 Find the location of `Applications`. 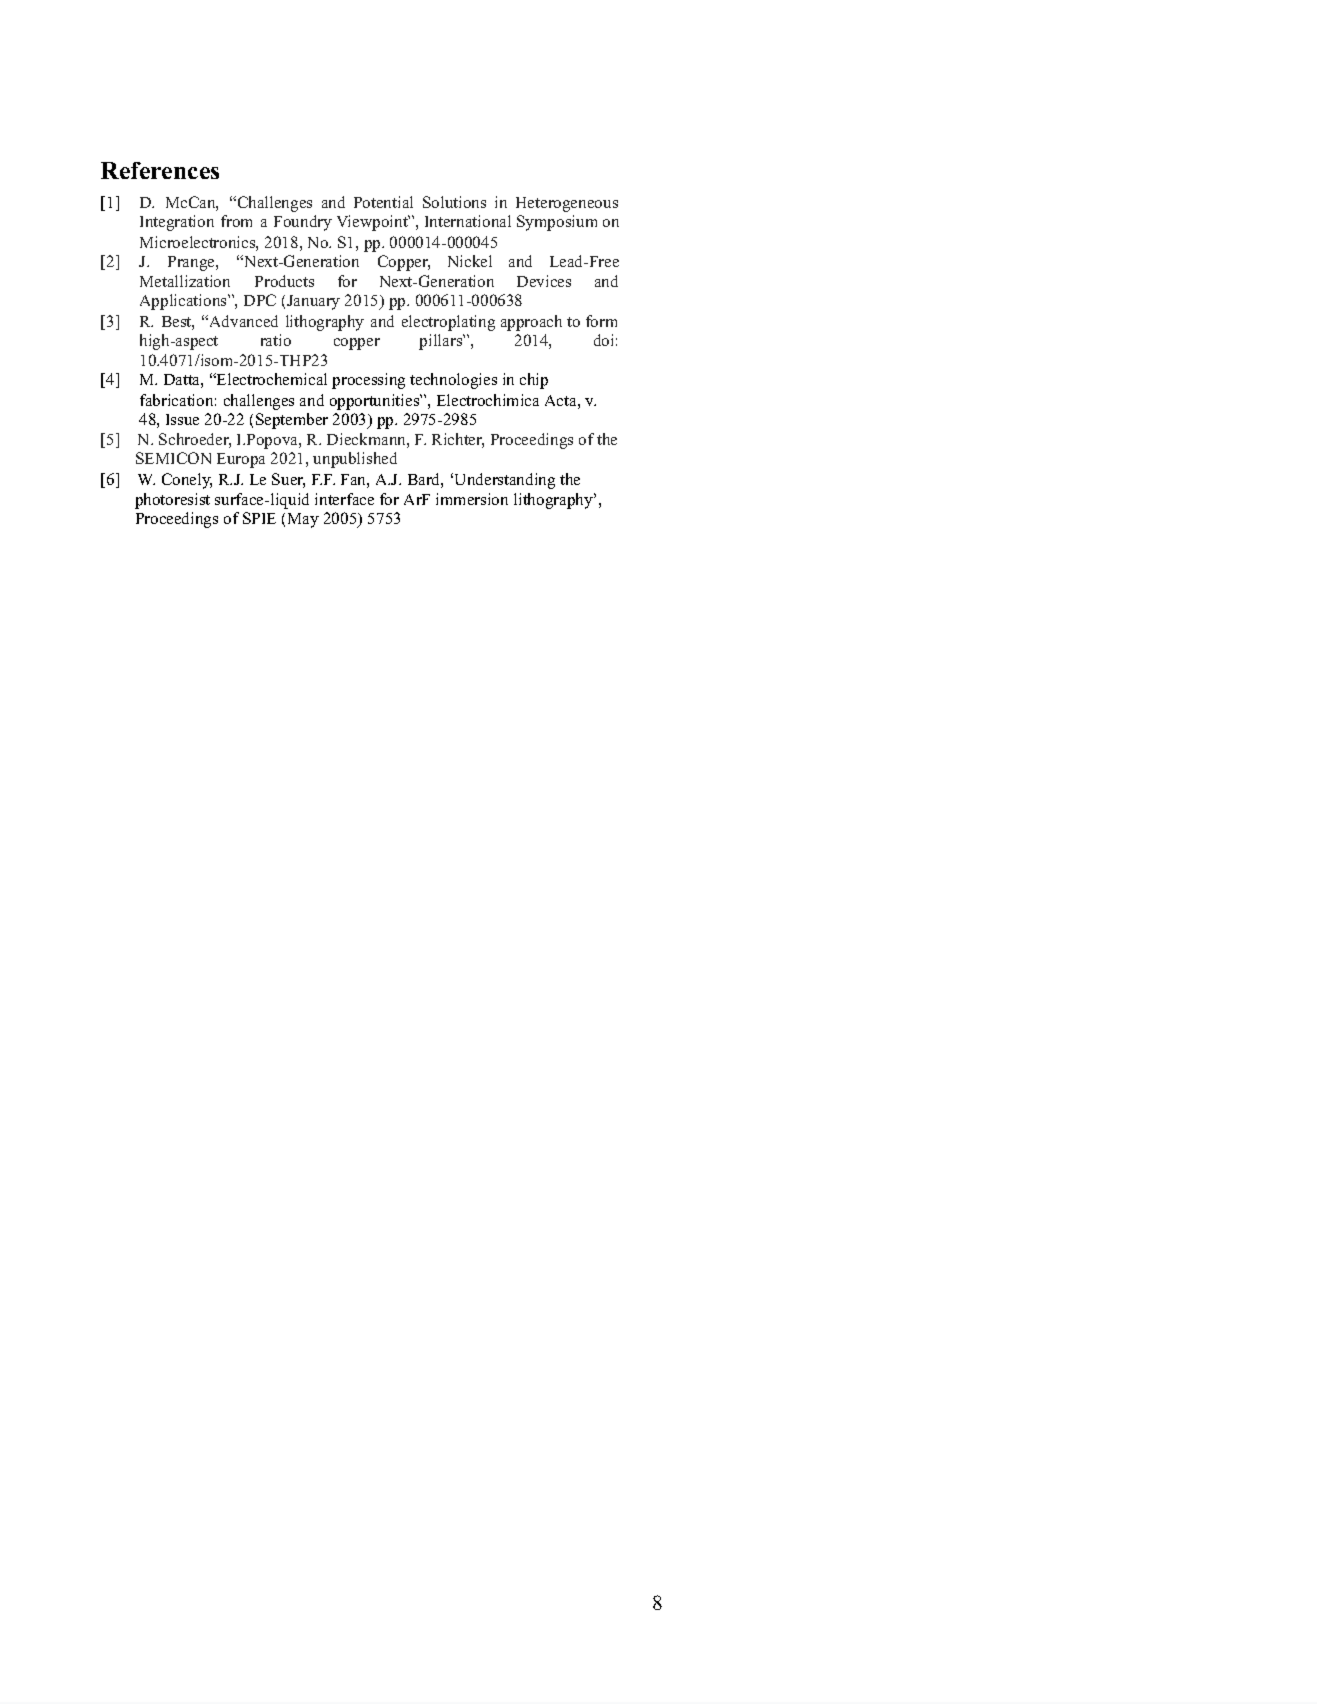

Applications is located at coordinates (184, 302).
